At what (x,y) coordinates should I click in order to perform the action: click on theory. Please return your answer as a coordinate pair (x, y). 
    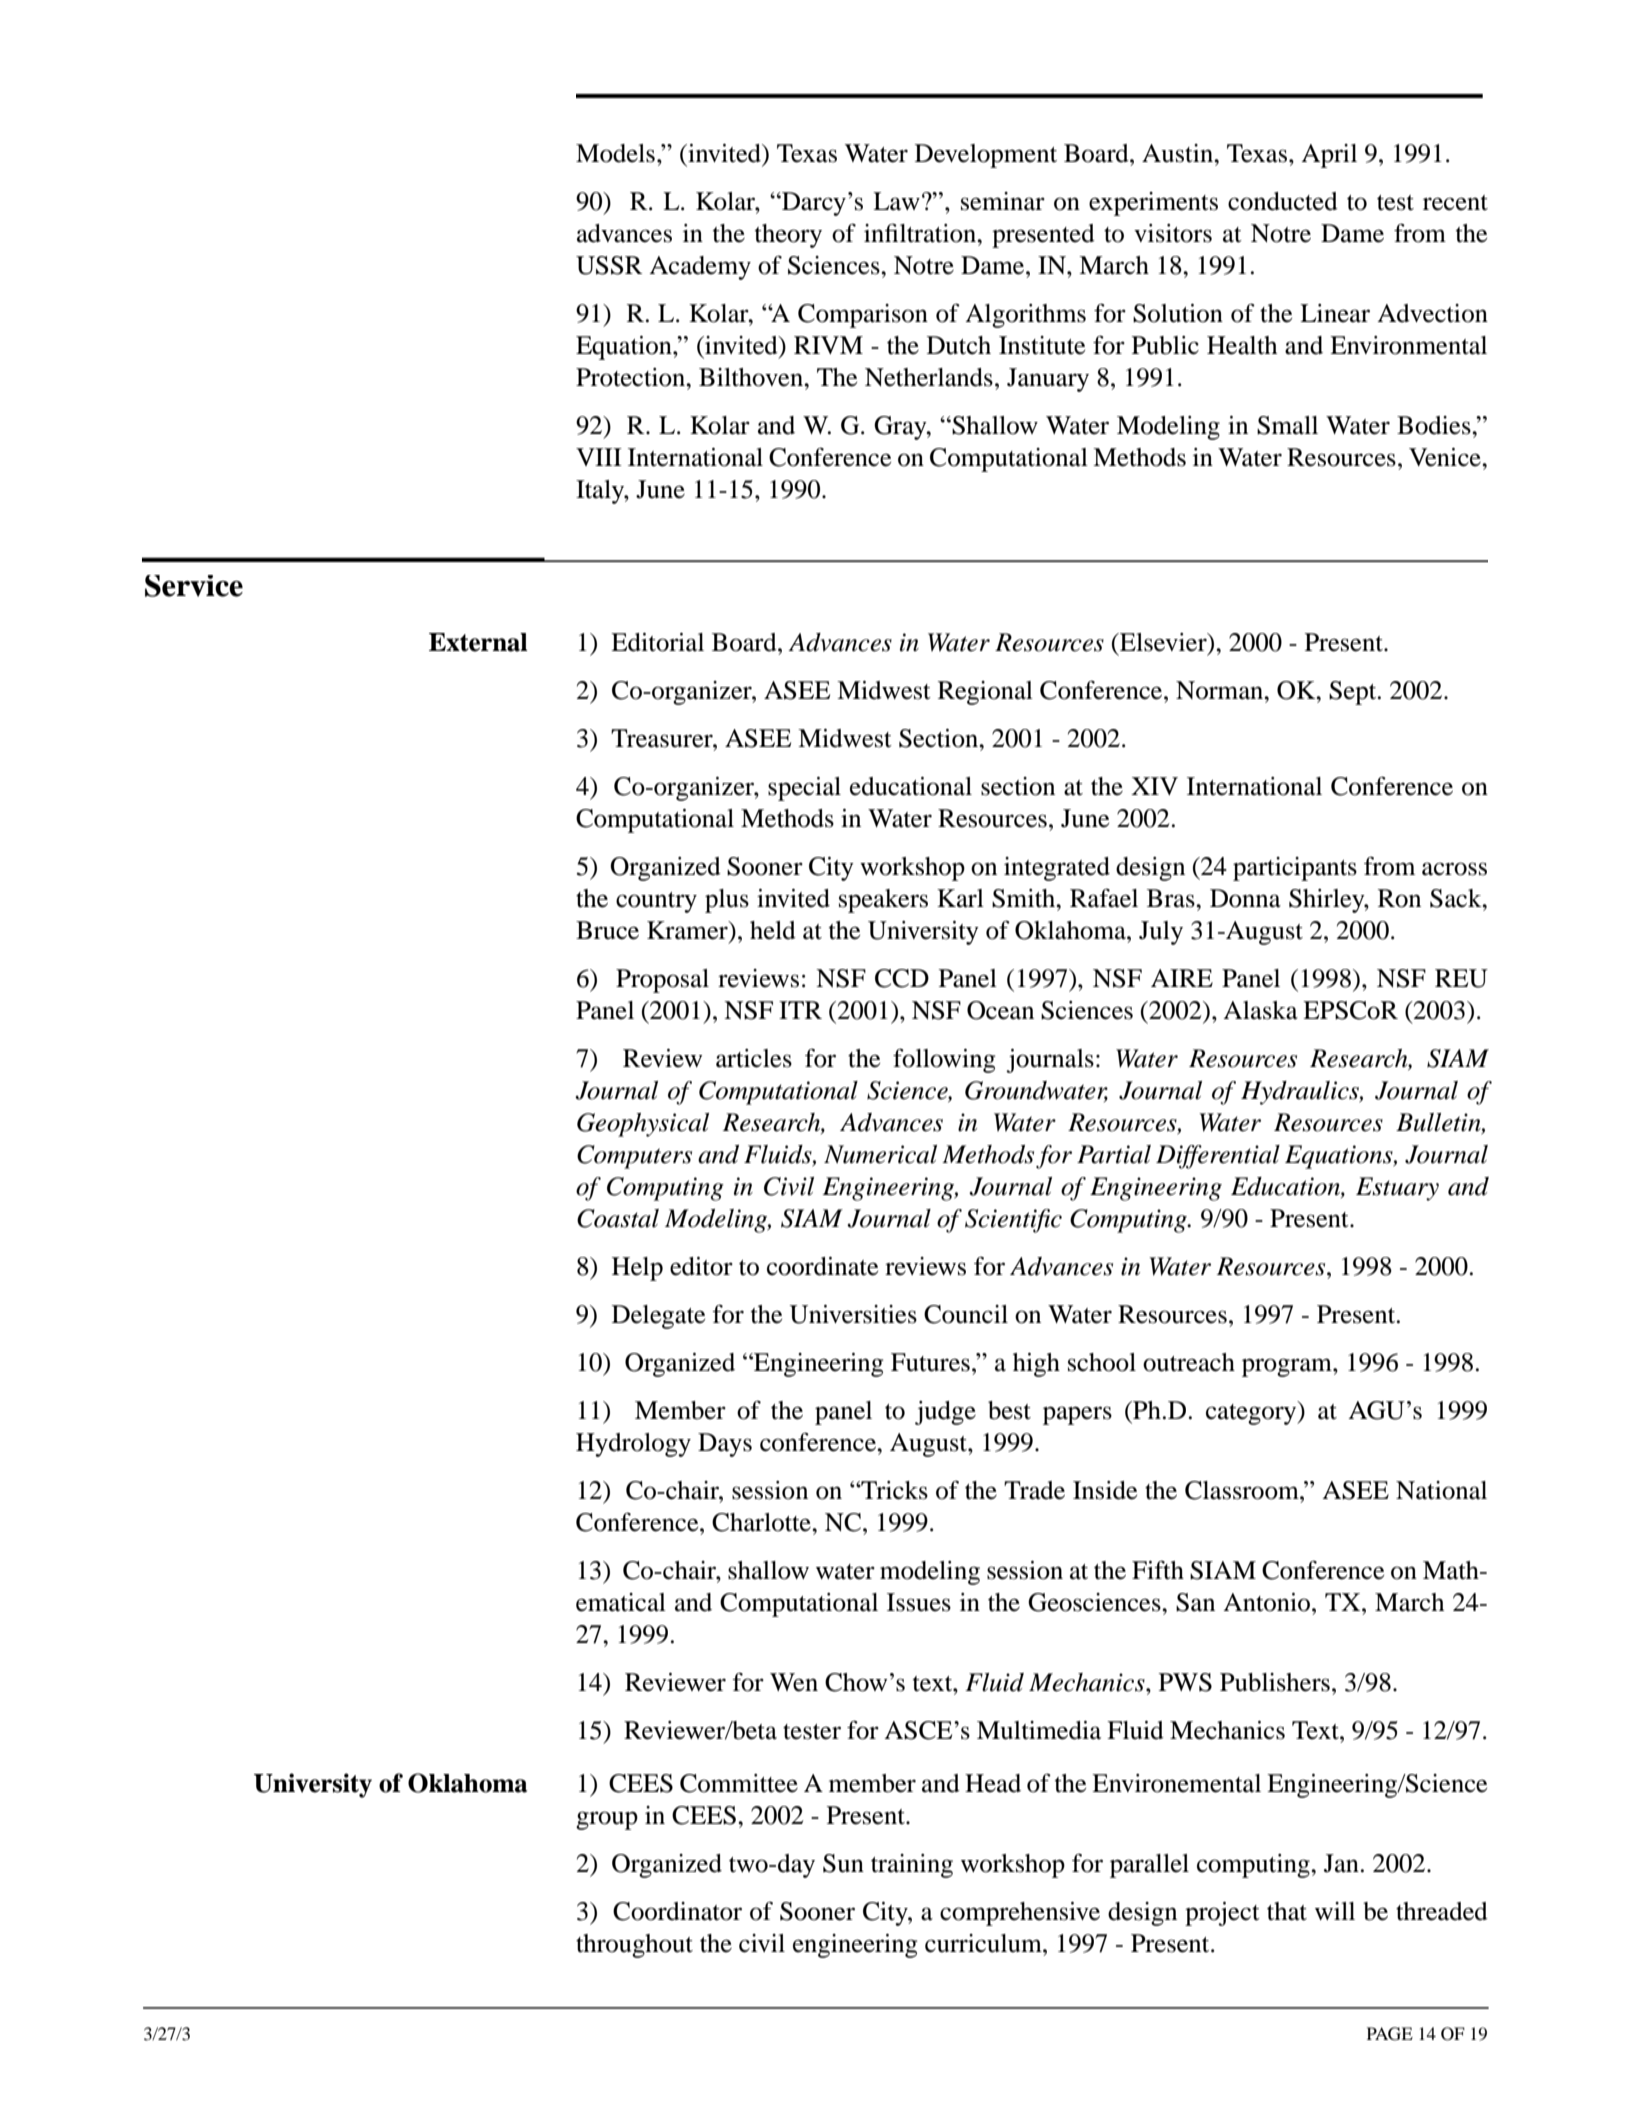
    Looking at the image, I should click on (788, 236).
